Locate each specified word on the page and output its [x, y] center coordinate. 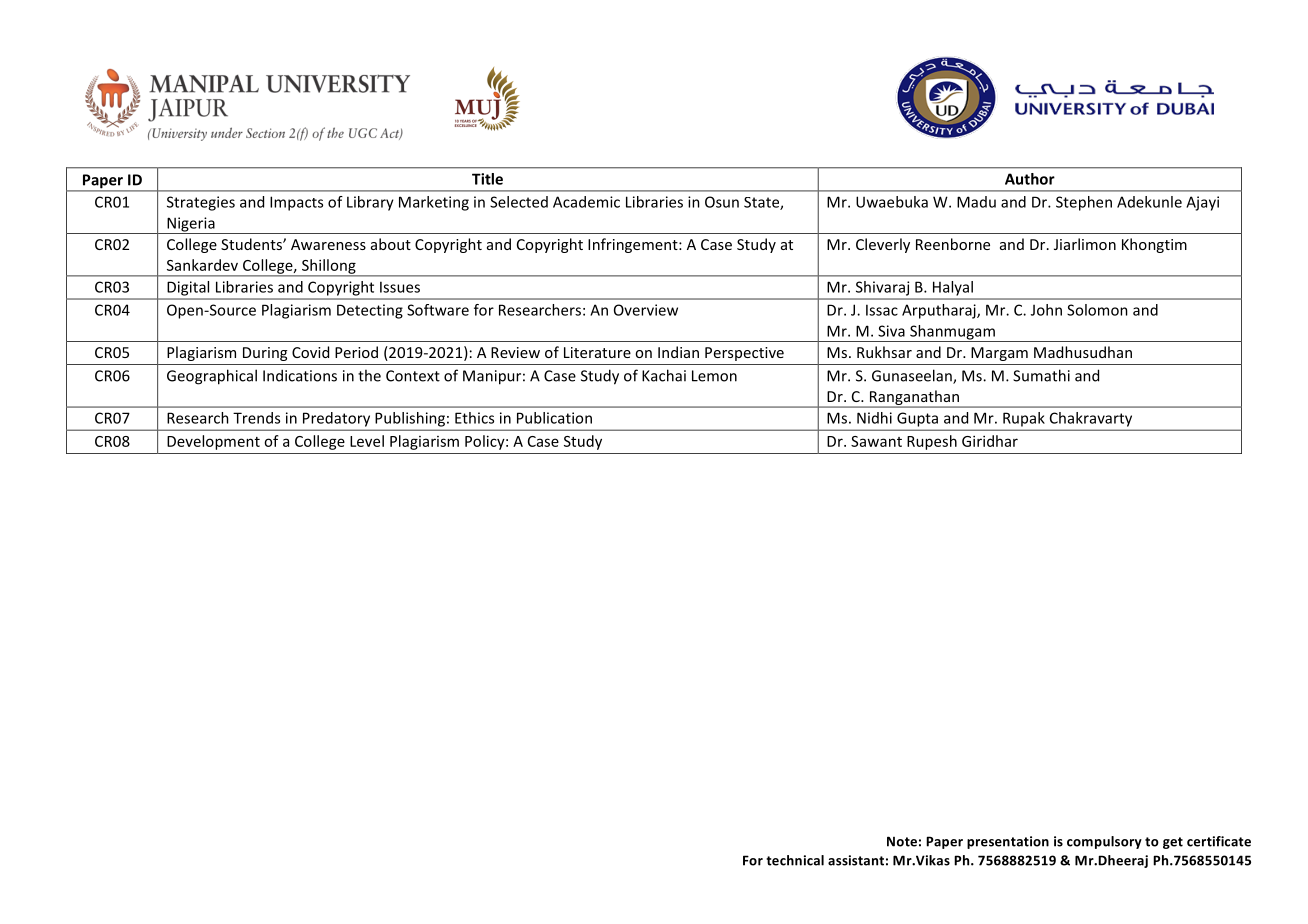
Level [367, 441]
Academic [586, 202]
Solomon [1097, 310]
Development [213, 442]
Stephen [1084, 203]
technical [795, 860]
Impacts [296, 203]
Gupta [917, 419]
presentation [1008, 842]
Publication [554, 418]
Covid [310, 352]
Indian [678, 352]
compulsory [1104, 842]
